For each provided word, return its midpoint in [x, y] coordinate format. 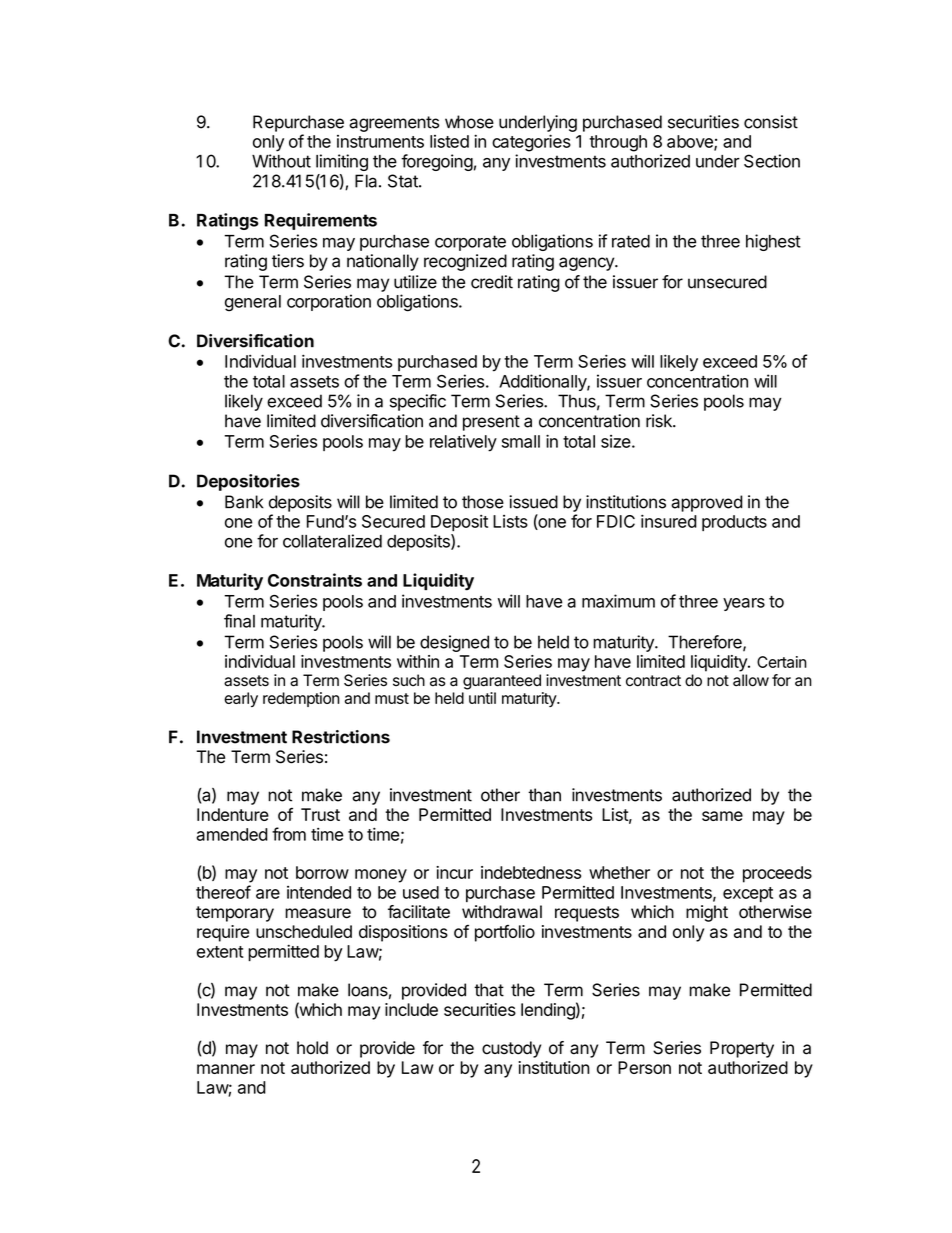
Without [281, 161]
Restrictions [341, 737]
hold [312, 1048]
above [691, 142]
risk [660, 421]
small [521, 441]
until [482, 698]
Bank [244, 502]
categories [531, 143]
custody [511, 1049]
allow [751, 680]
